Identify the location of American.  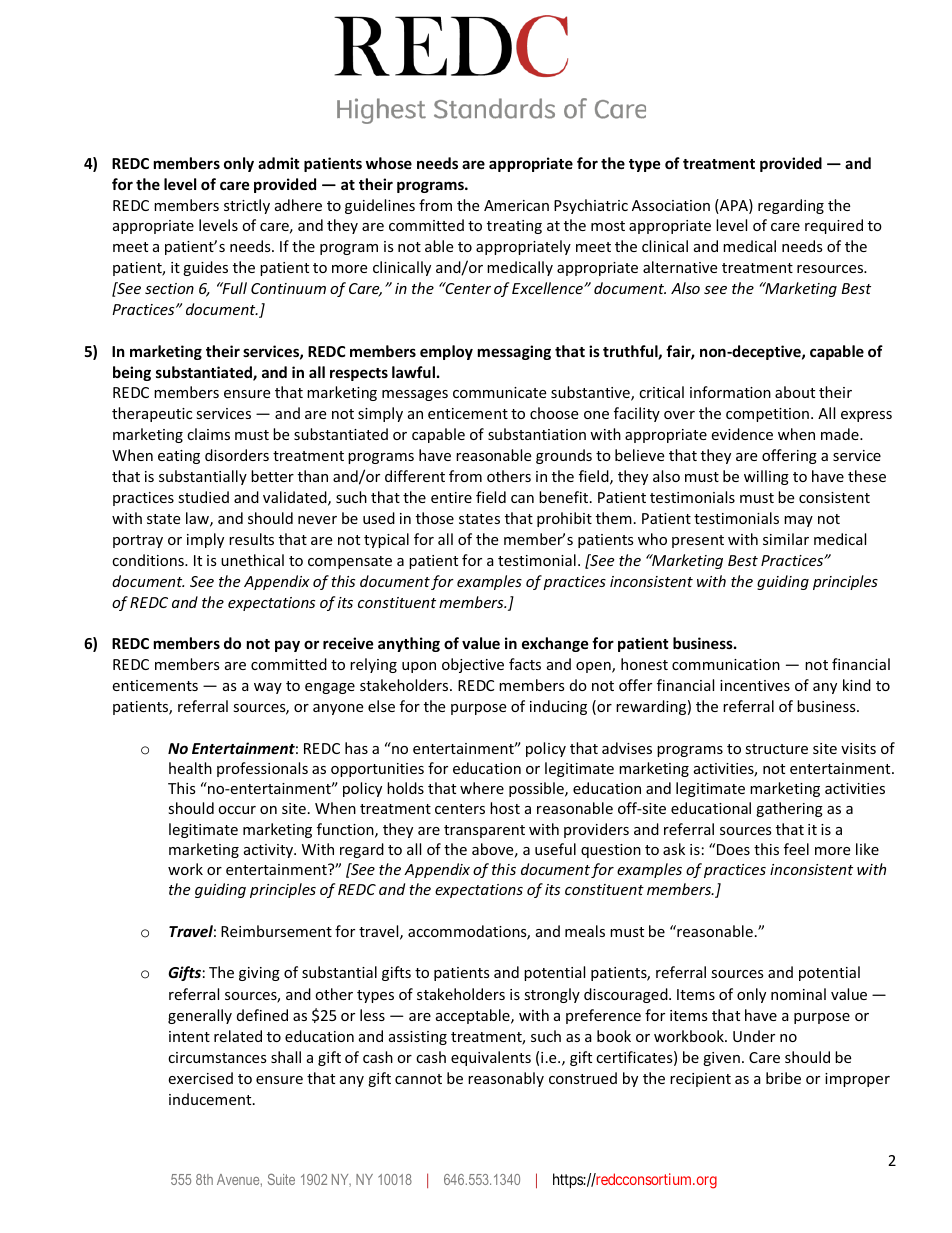
(516, 205).
